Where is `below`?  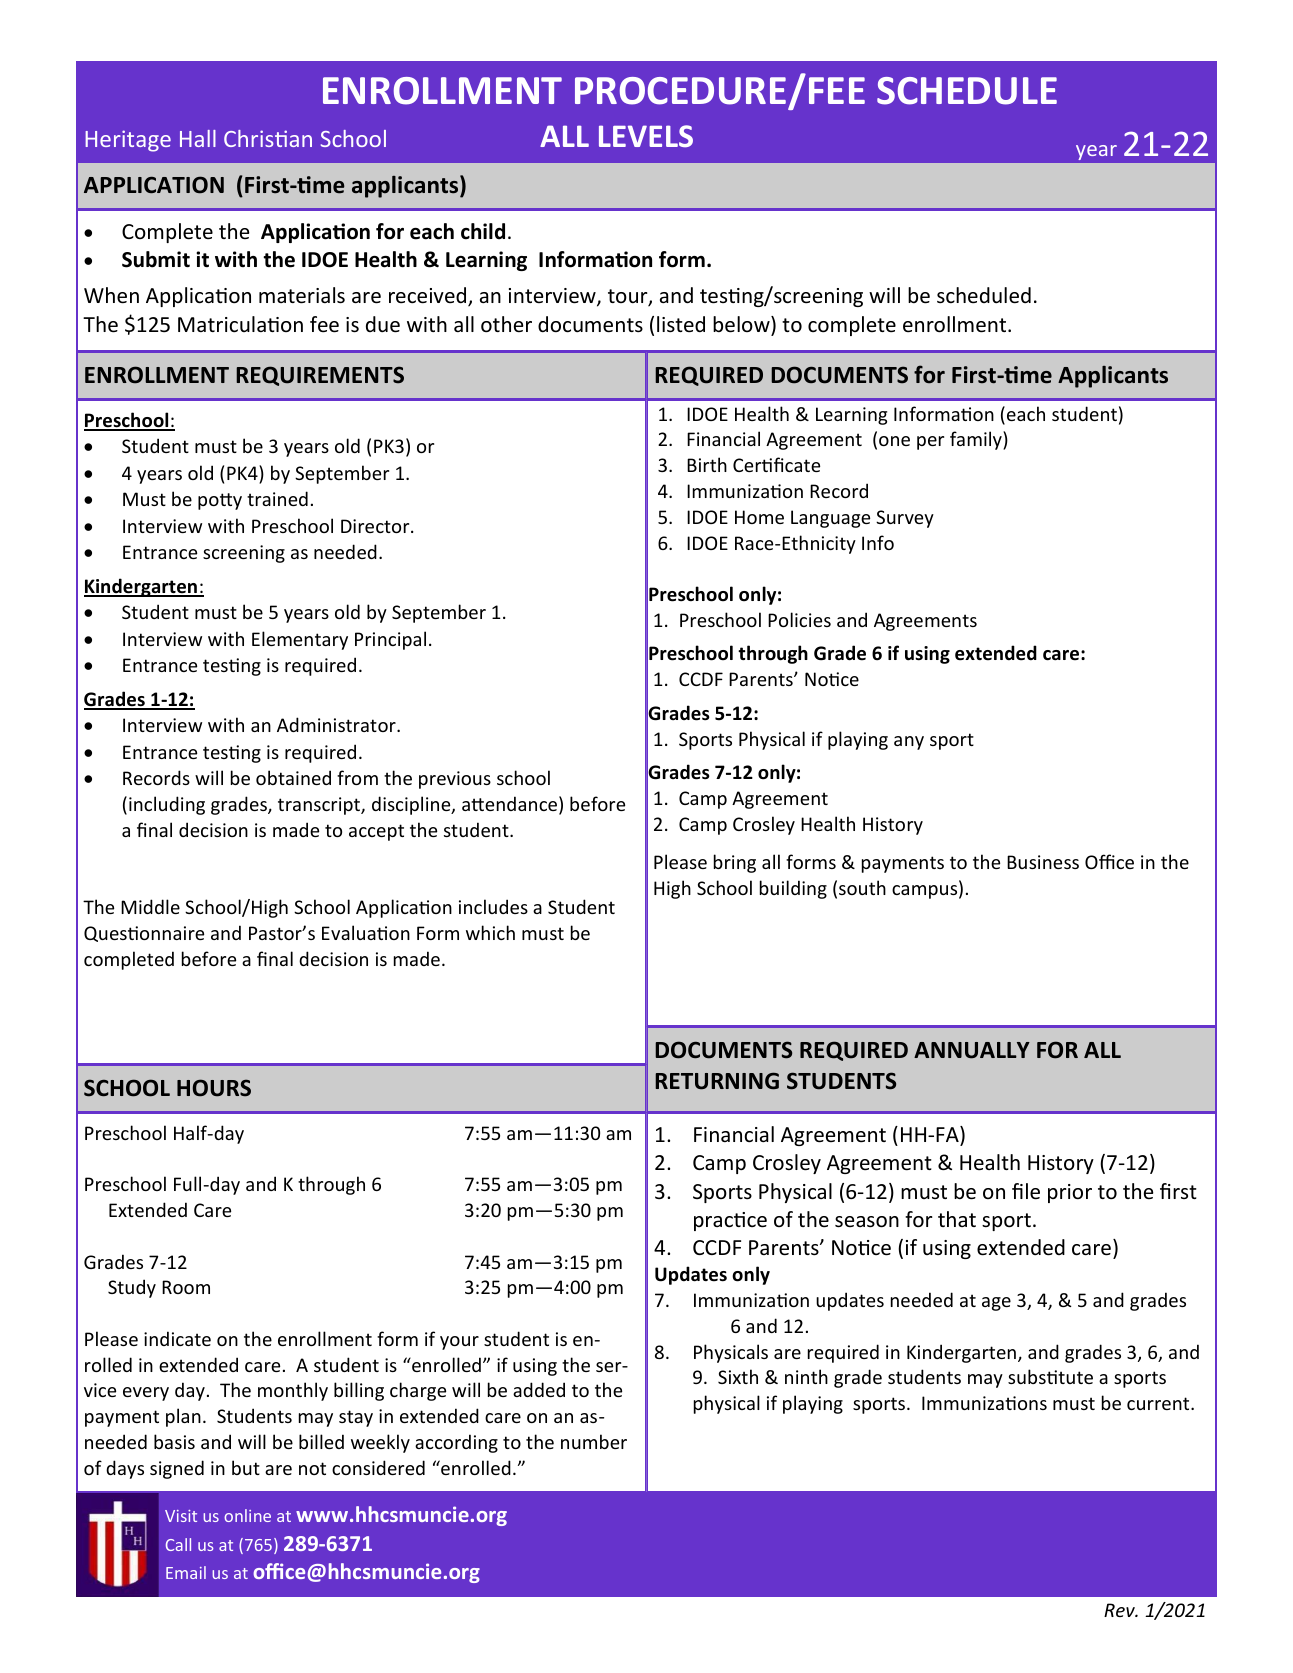
below is located at coordinates (742, 324).
